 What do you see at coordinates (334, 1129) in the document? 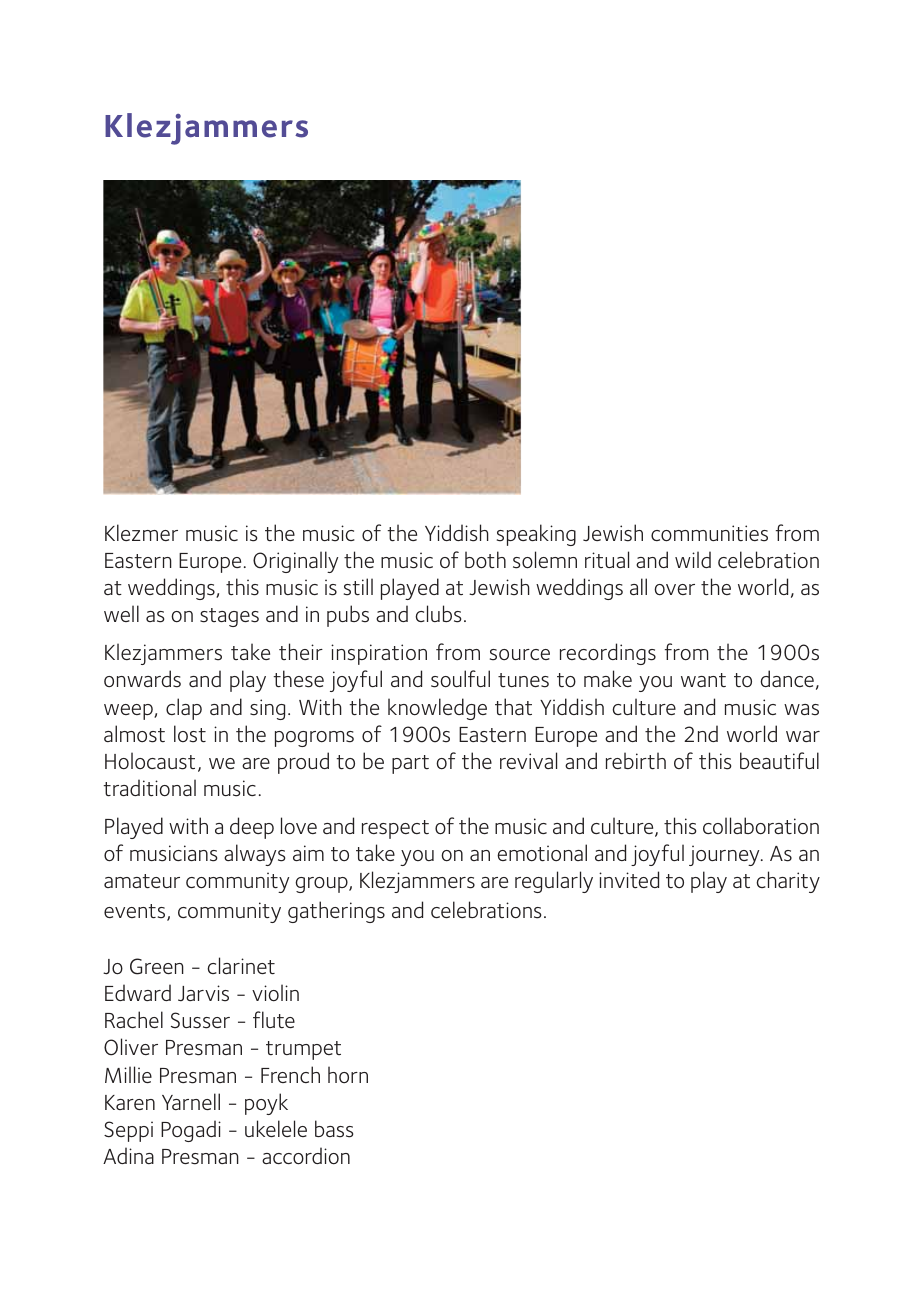
I see `bass` at bounding box center [334, 1129].
